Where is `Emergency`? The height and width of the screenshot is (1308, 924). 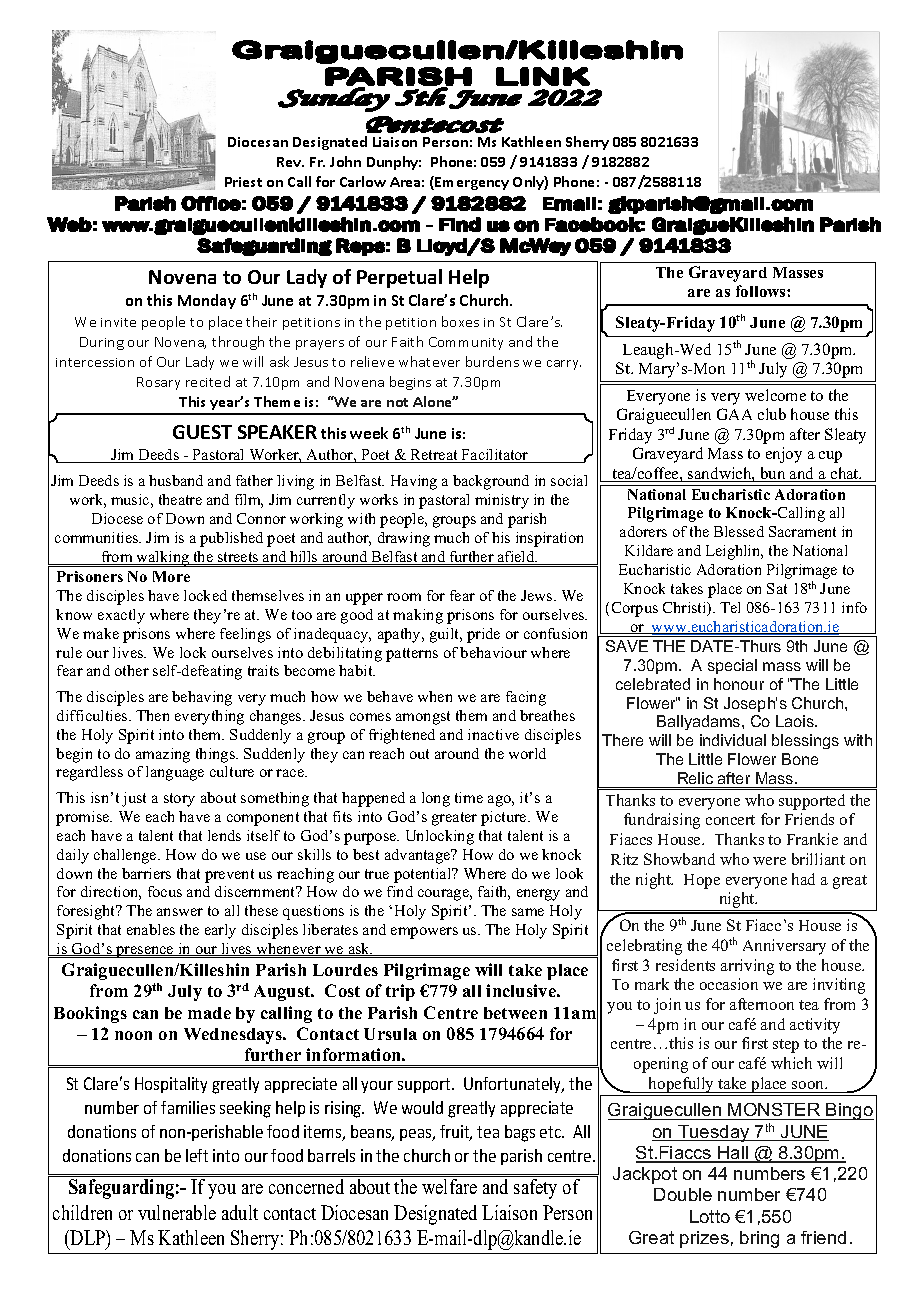 Emergency is located at coordinates (472, 183).
